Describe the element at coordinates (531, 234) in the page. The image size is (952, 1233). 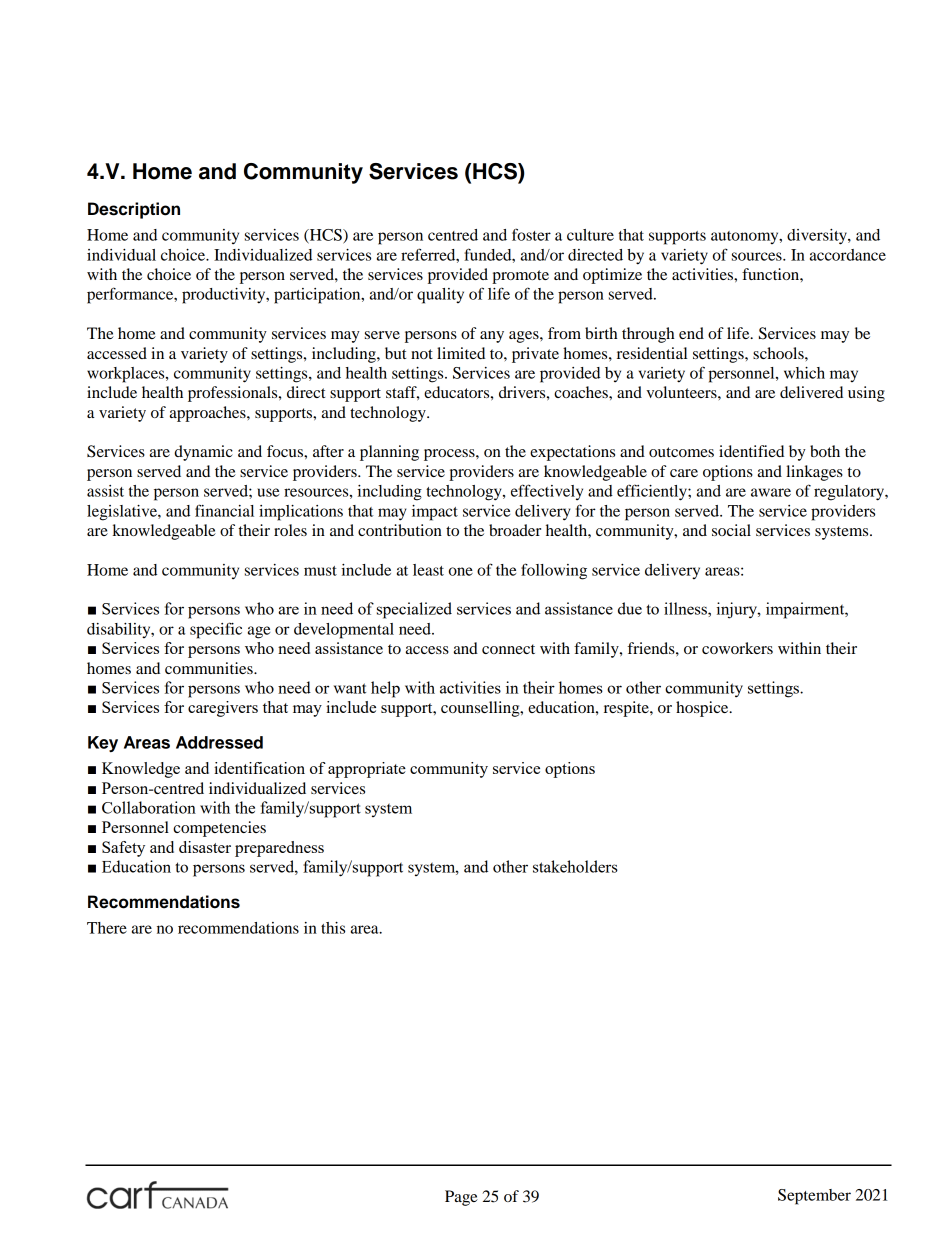
I see `foster` at that location.
